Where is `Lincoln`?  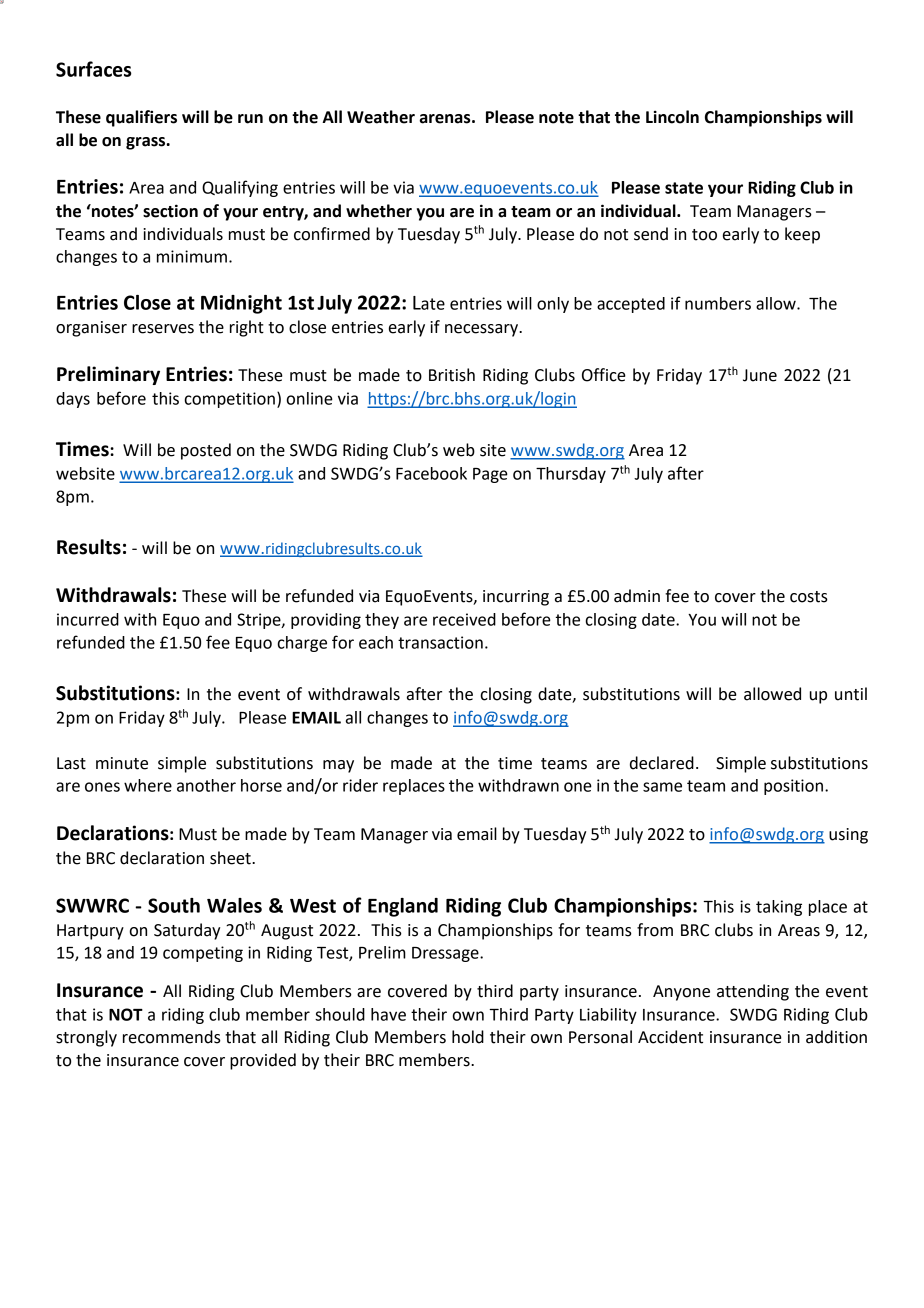 Lincoln is located at coordinates (672, 117).
